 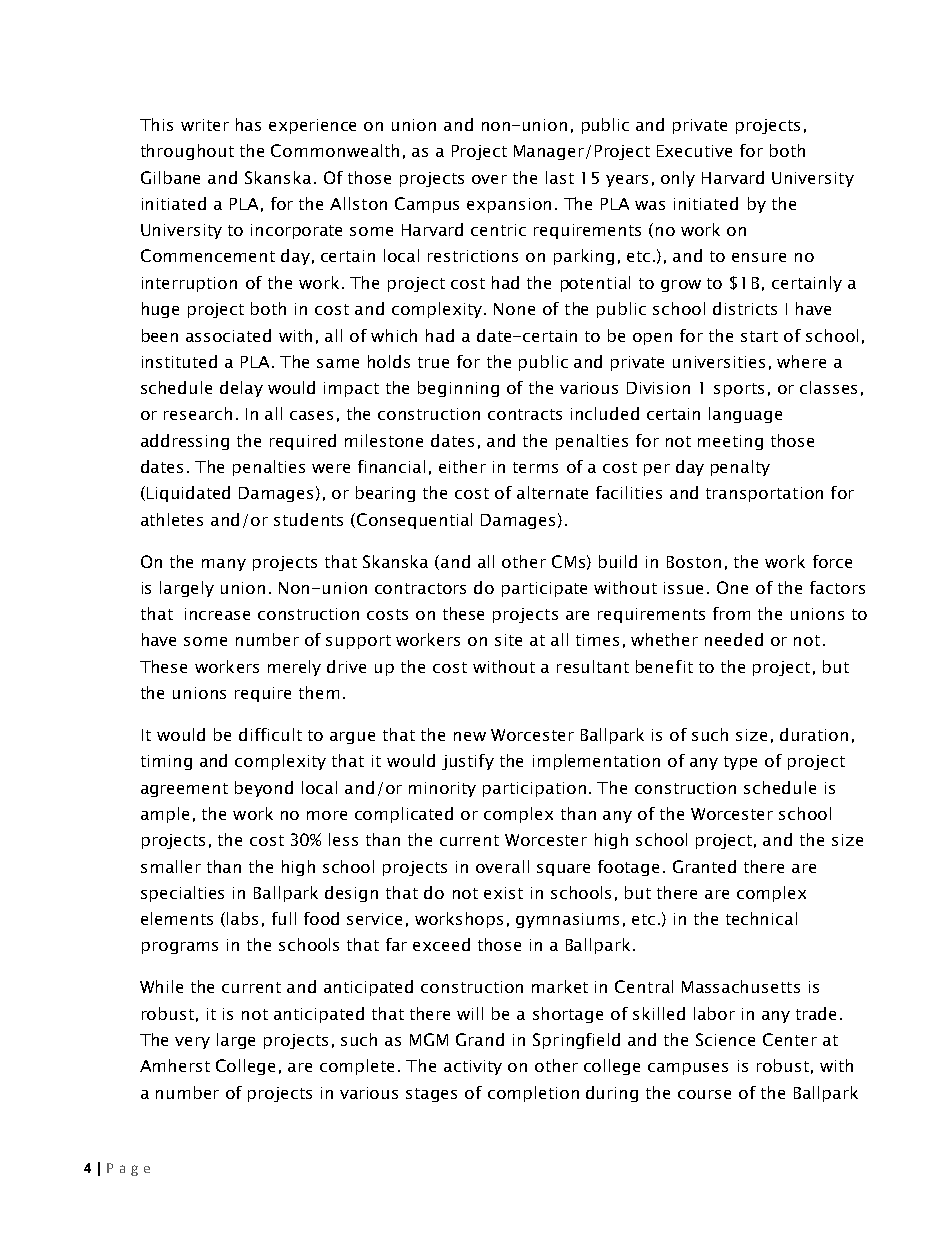 What do you see at coordinates (508, 640) in the image?
I see `site` at bounding box center [508, 640].
